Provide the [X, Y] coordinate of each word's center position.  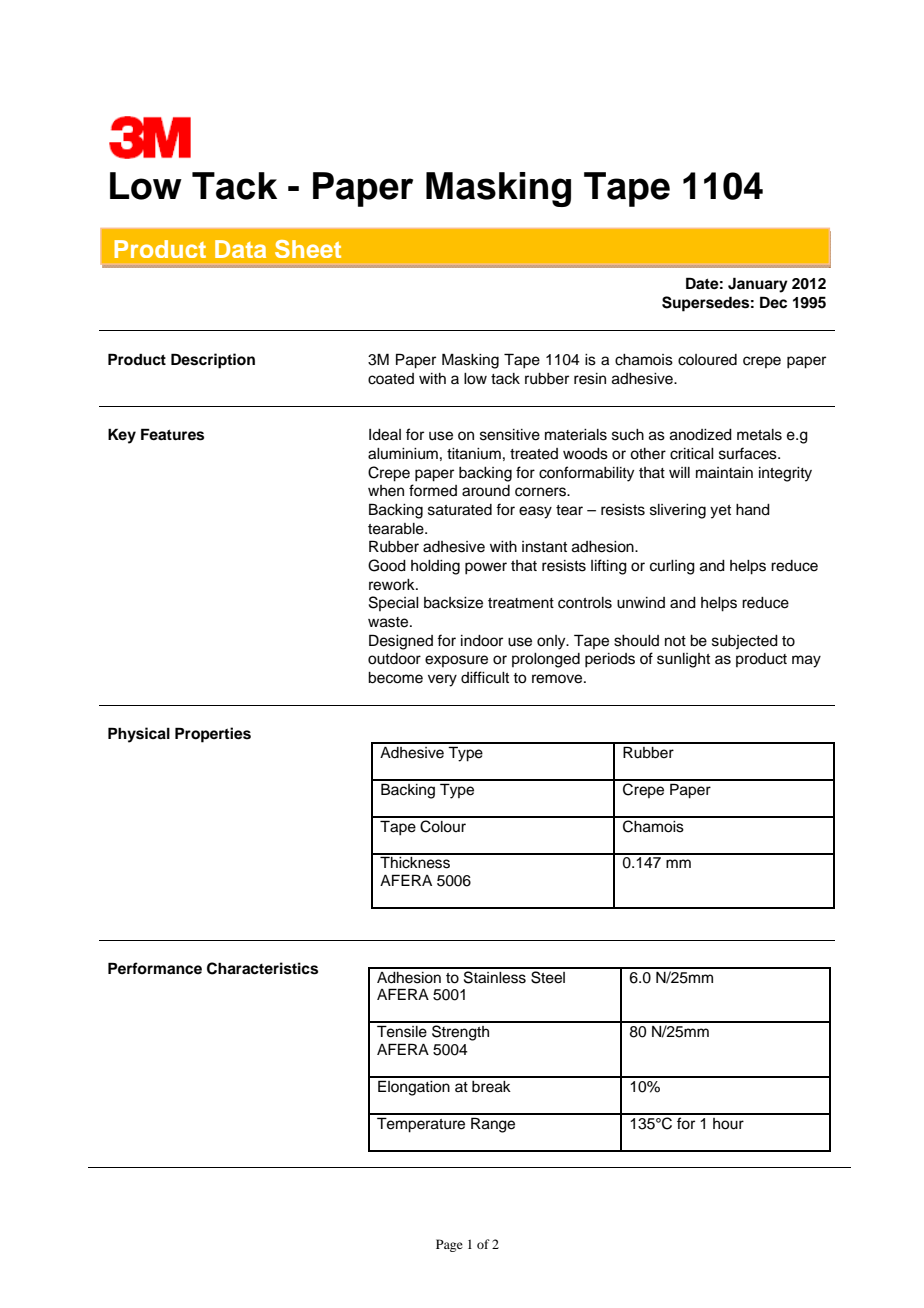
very [442, 680]
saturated [460, 510]
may [806, 661]
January [758, 285]
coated [391, 379]
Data [240, 249]
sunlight [683, 660]
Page [449, 1245]
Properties [213, 735]
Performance [155, 968]
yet [720, 512]
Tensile [402, 1031]
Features [172, 434]
